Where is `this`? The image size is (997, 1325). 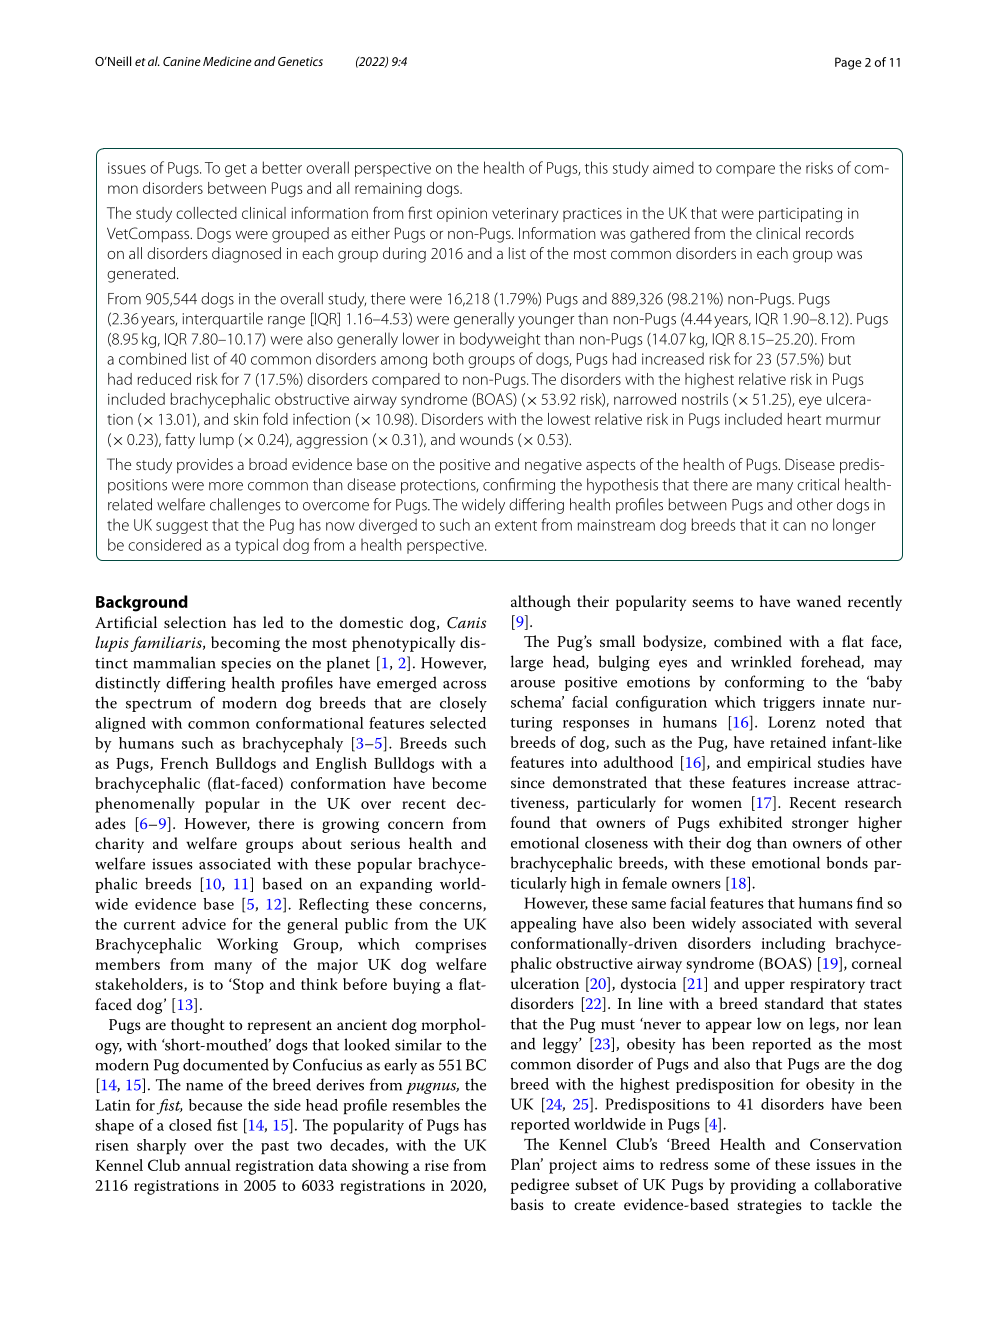
this is located at coordinates (596, 167).
